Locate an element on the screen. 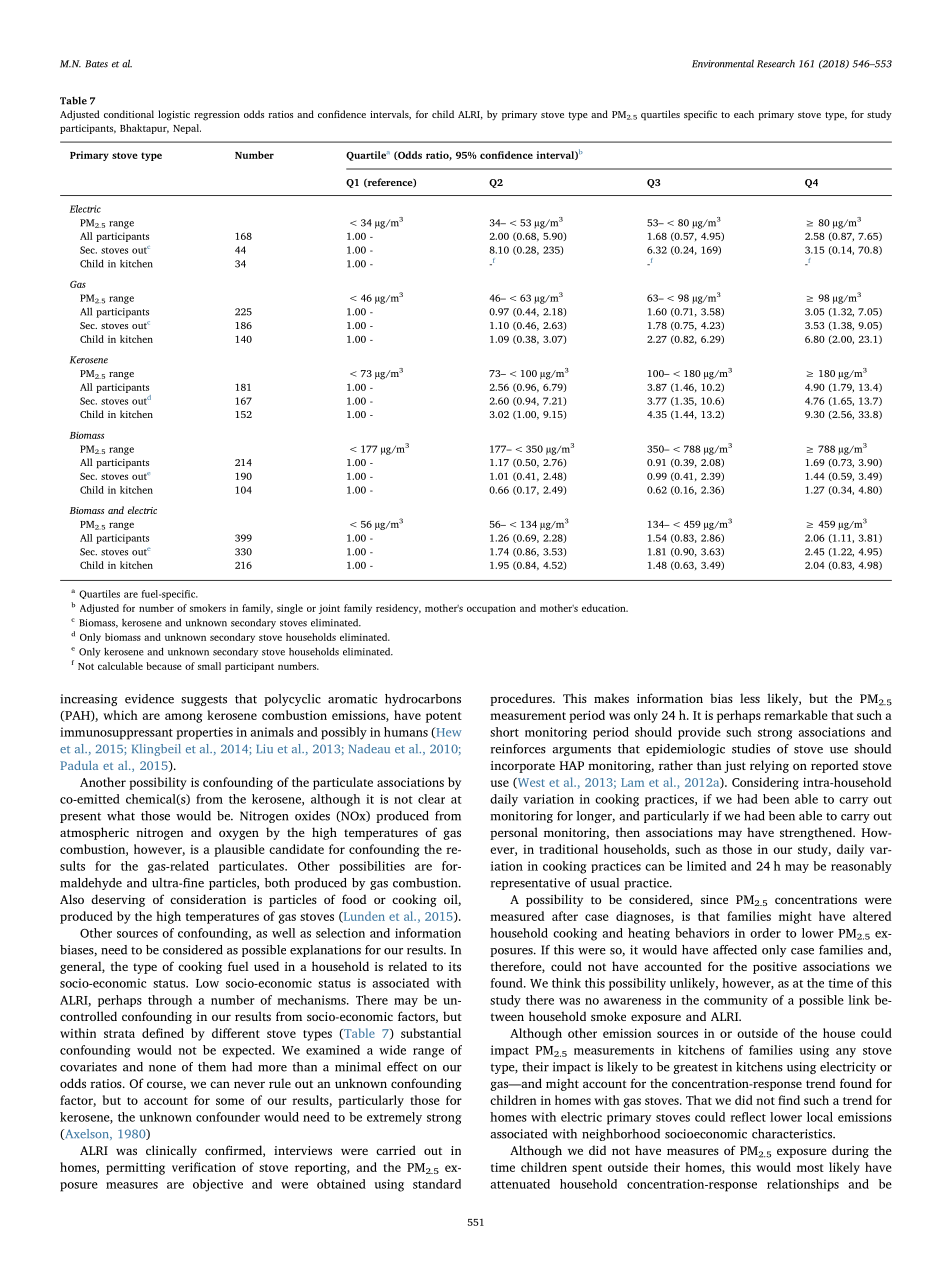 The height and width of the screenshot is (1270, 952). Nepal is located at coordinates (187, 129).
